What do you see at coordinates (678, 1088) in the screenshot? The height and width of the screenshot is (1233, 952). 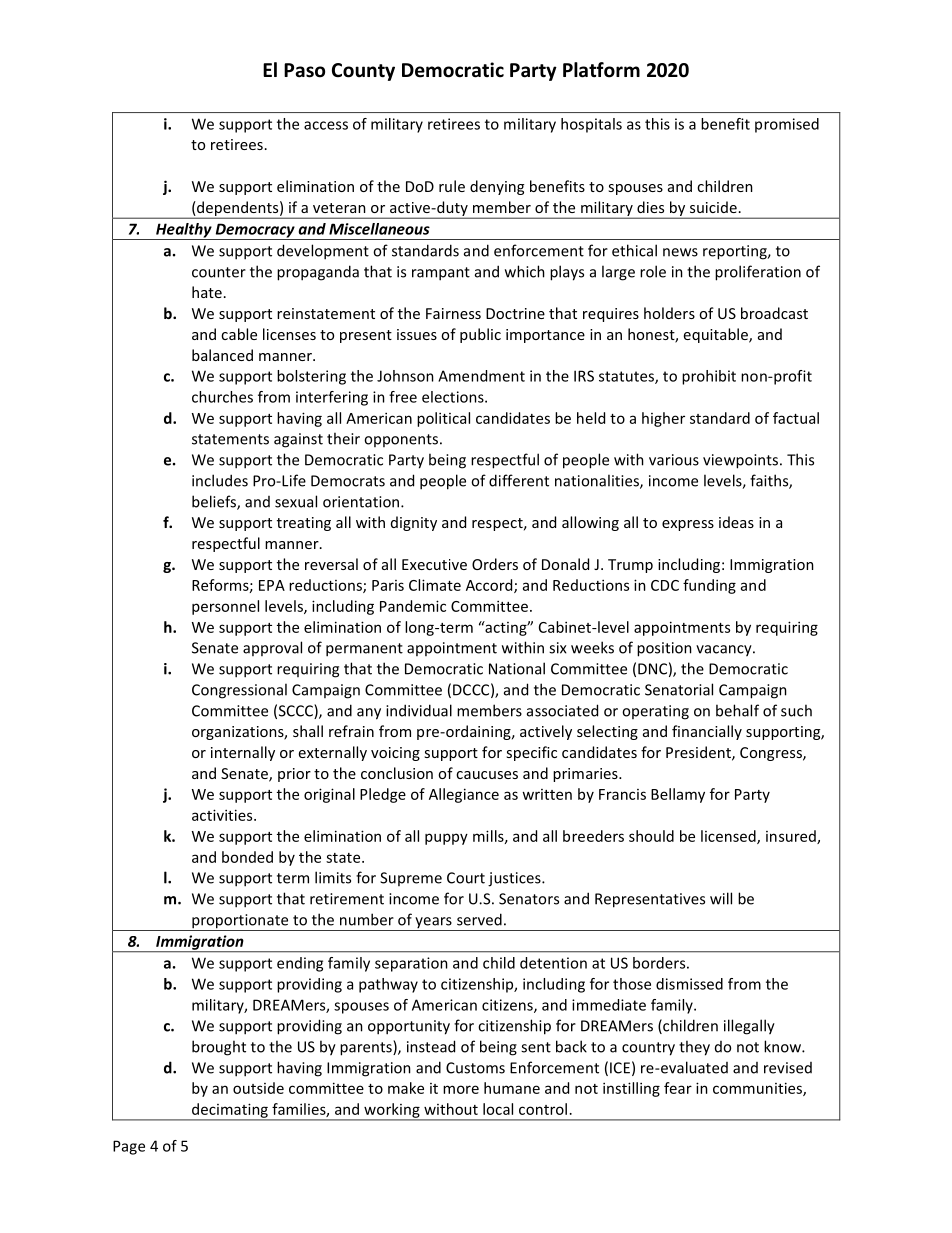 I see `fear` at bounding box center [678, 1088].
